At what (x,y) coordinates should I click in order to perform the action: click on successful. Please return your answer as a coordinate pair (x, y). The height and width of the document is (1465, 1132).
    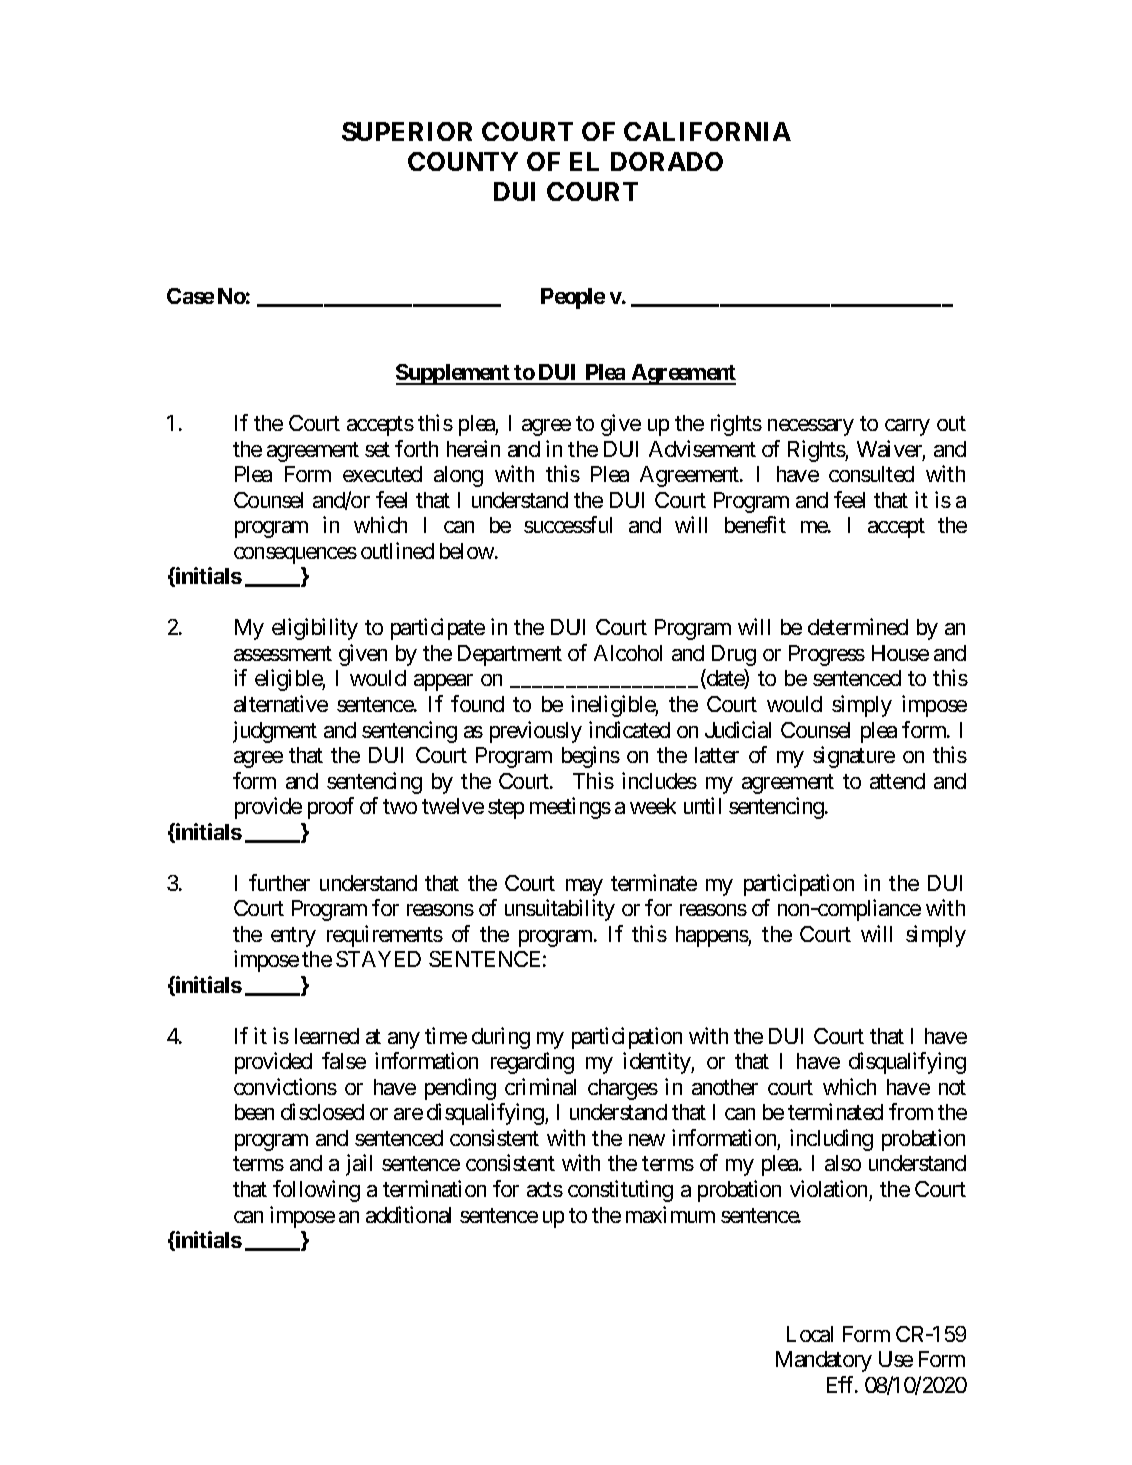
    Looking at the image, I should click on (568, 524).
